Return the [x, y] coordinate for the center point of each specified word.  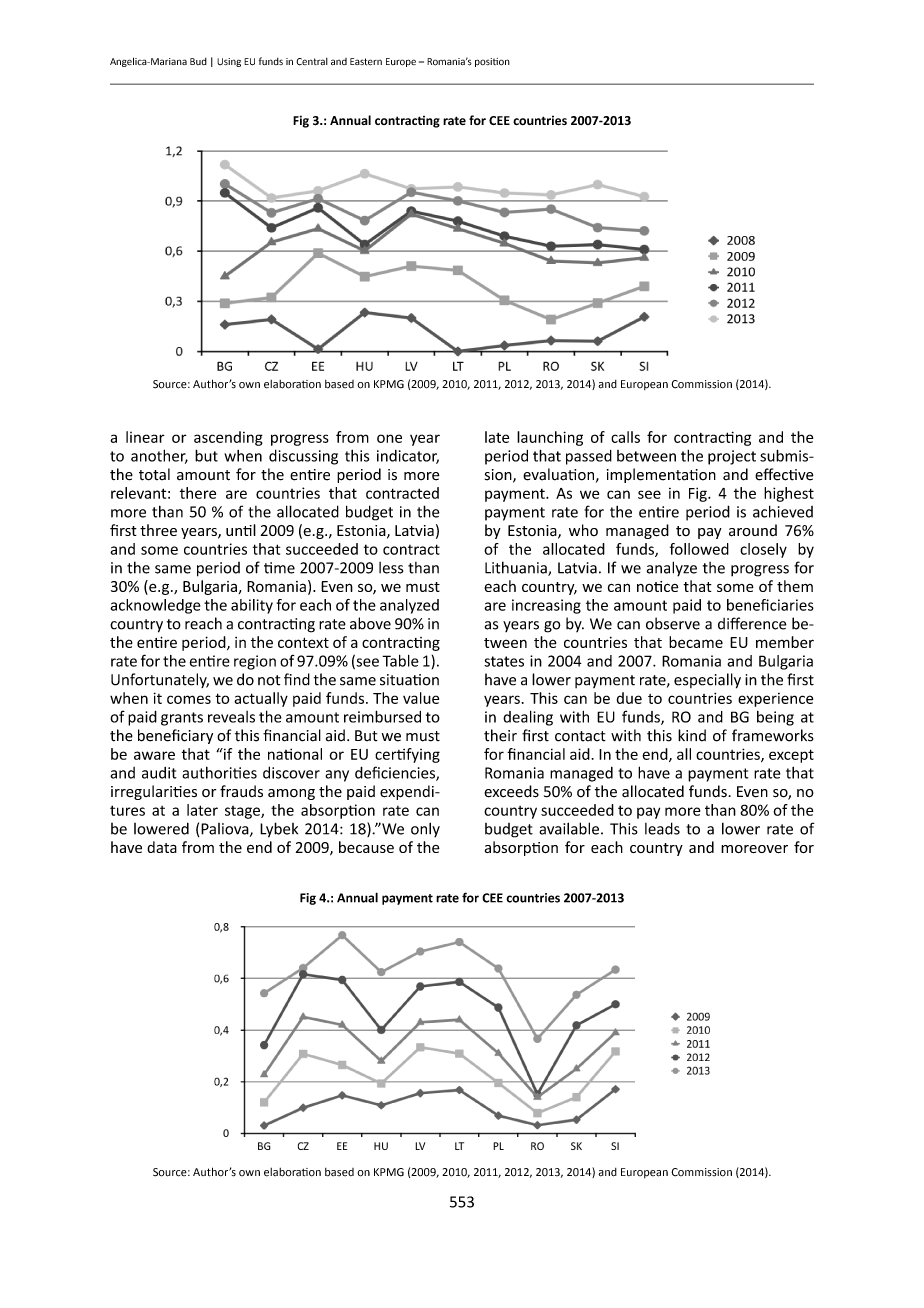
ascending [228, 438]
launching [550, 438]
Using [229, 62]
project [732, 457]
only [425, 830]
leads [662, 828]
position [492, 62]
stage [243, 812]
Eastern [366, 62]
